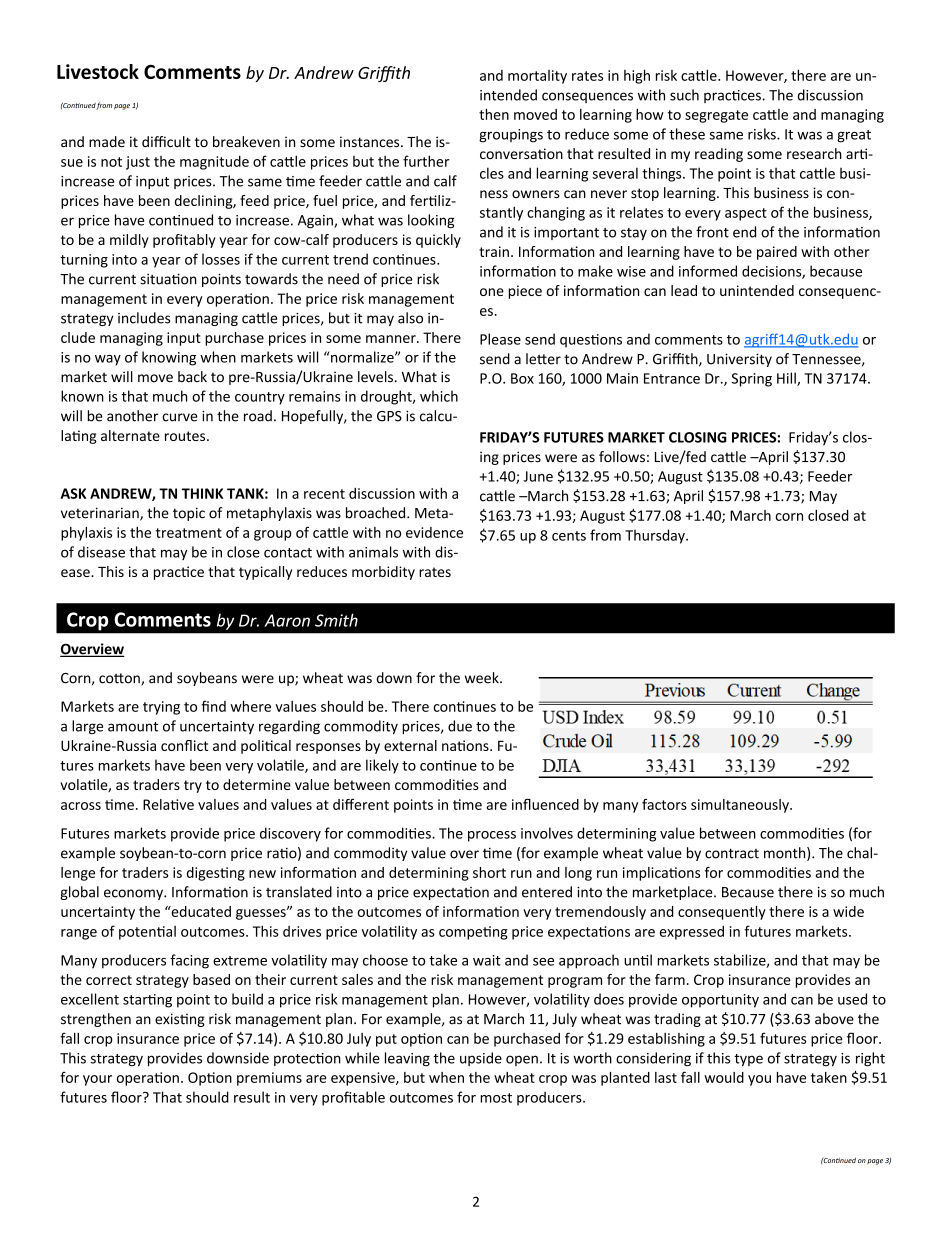  Describe the element at coordinates (466, 745) in the screenshot. I see `nations` at that location.
